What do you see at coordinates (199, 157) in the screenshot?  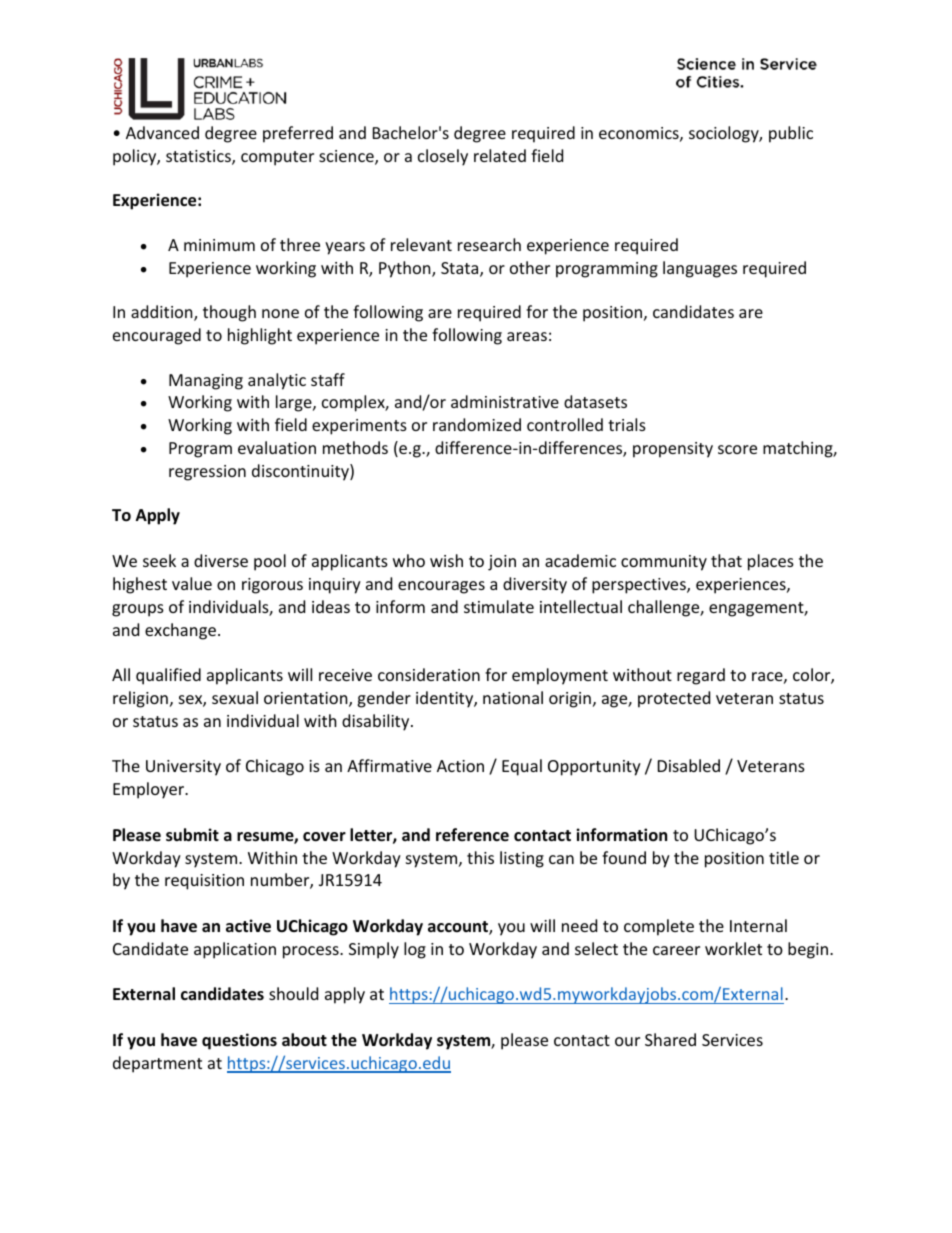 I see `statistics` at bounding box center [199, 157].
